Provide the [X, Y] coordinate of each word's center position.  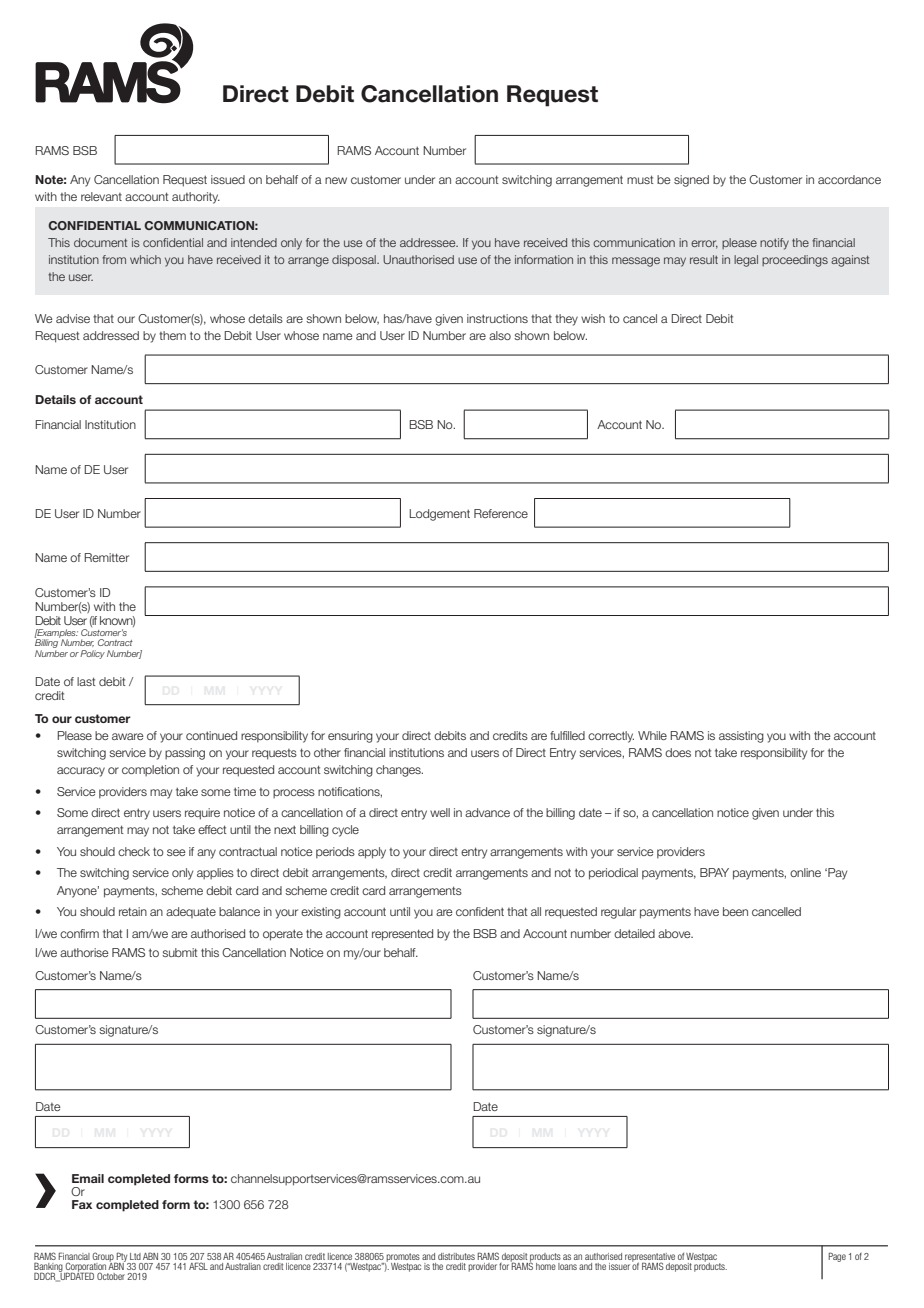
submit [180, 952]
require [202, 814]
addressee [429, 242]
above [675, 933]
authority [196, 198]
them [172, 335]
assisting [741, 737]
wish [593, 318]
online [805, 872]
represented [402, 935]
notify [774, 244]
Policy [92, 654]
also [500, 335]
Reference [501, 513]
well [440, 812]
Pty [122, 1258]
